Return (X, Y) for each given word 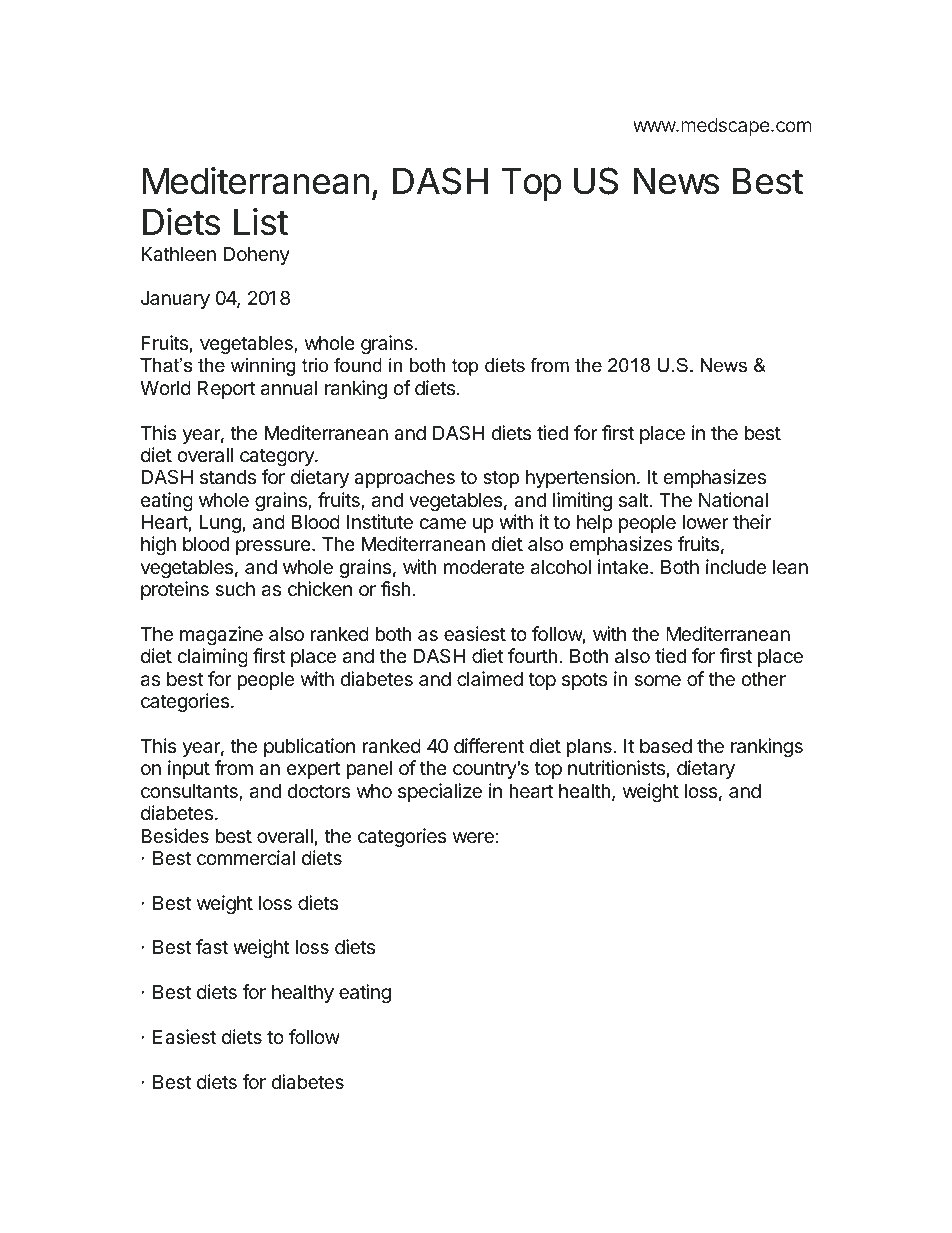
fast (212, 946)
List (261, 222)
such (235, 589)
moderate (484, 567)
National (733, 500)
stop (501, 479)
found (358, 365)
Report (226, 390)
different (489, 745)
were (473, 837)
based (666, 746)
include (736, 566)
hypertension (580, 478)
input (189, 769)
